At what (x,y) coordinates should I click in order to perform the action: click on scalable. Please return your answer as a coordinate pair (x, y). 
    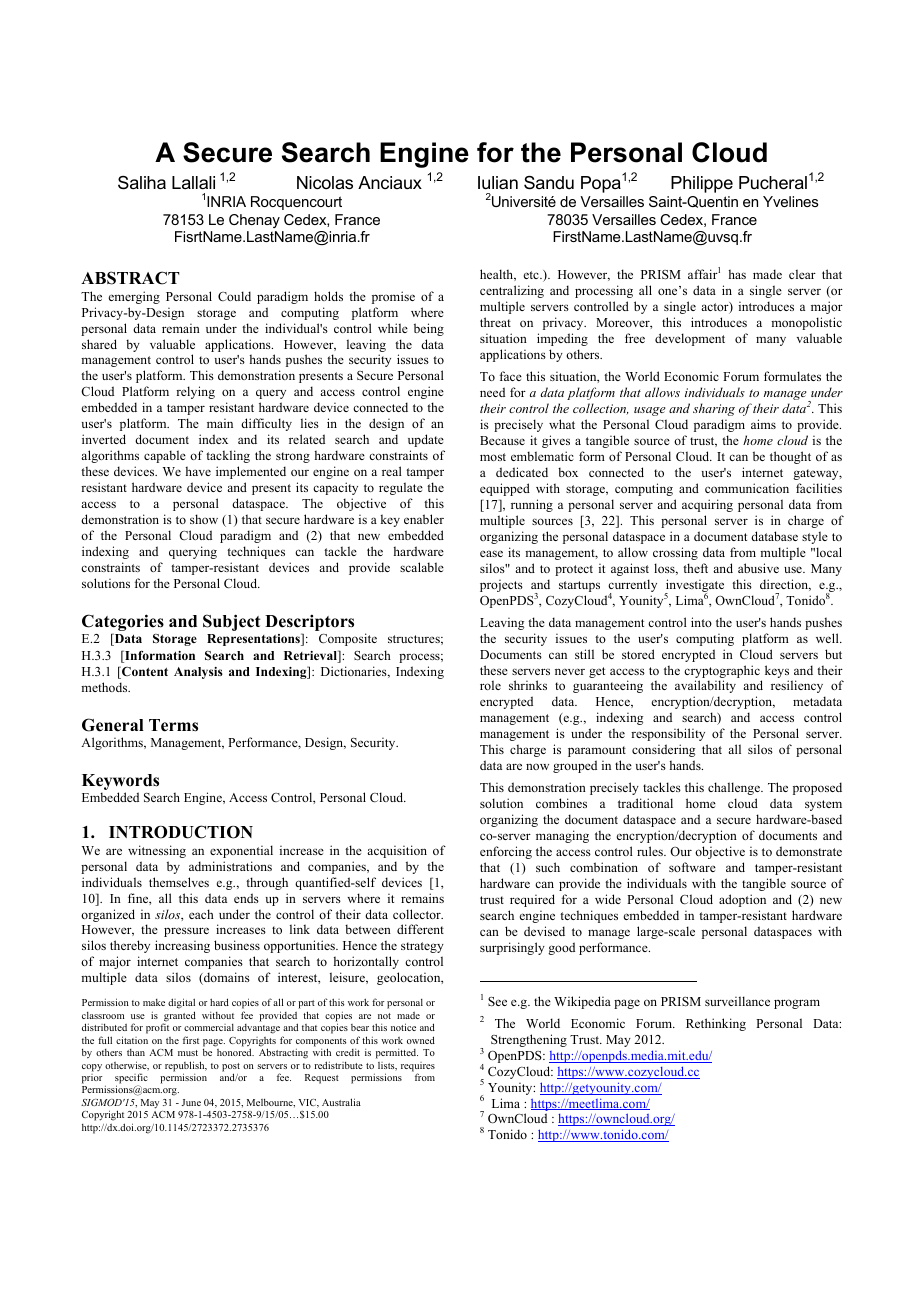
    Looking at the image, I should click on (422, 567).
